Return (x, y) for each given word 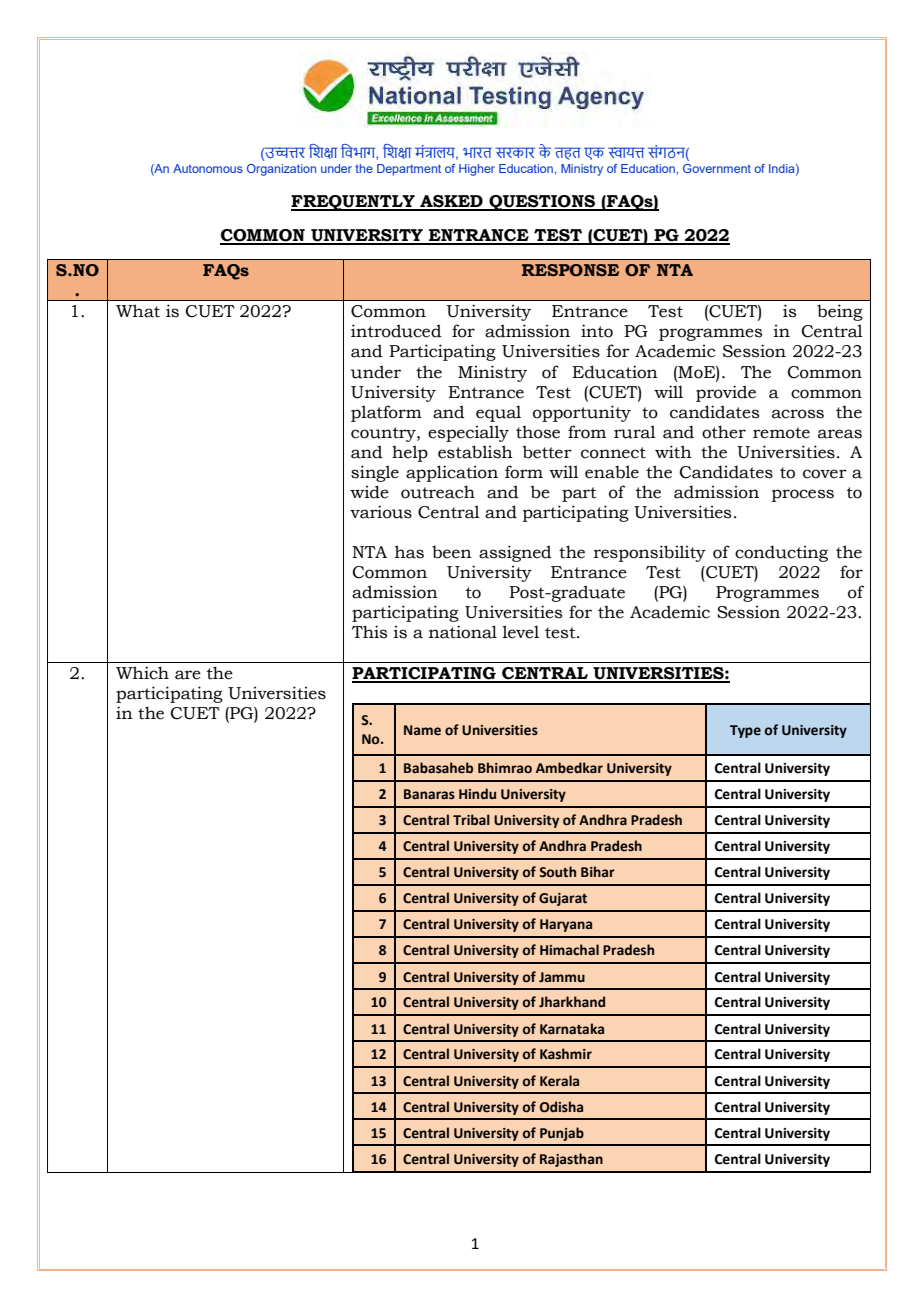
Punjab (562, 1134)
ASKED (451, 202)
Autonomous (208, 168)
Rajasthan (571, 1160)
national (463, 632)
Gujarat (563, 899)
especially (468, 433)
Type (745, 731)
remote (781, 433)
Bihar (598, 871)
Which (142, 673)
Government (717, 168)
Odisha (561, 1107)
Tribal (471, 819)
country (384, 434)
